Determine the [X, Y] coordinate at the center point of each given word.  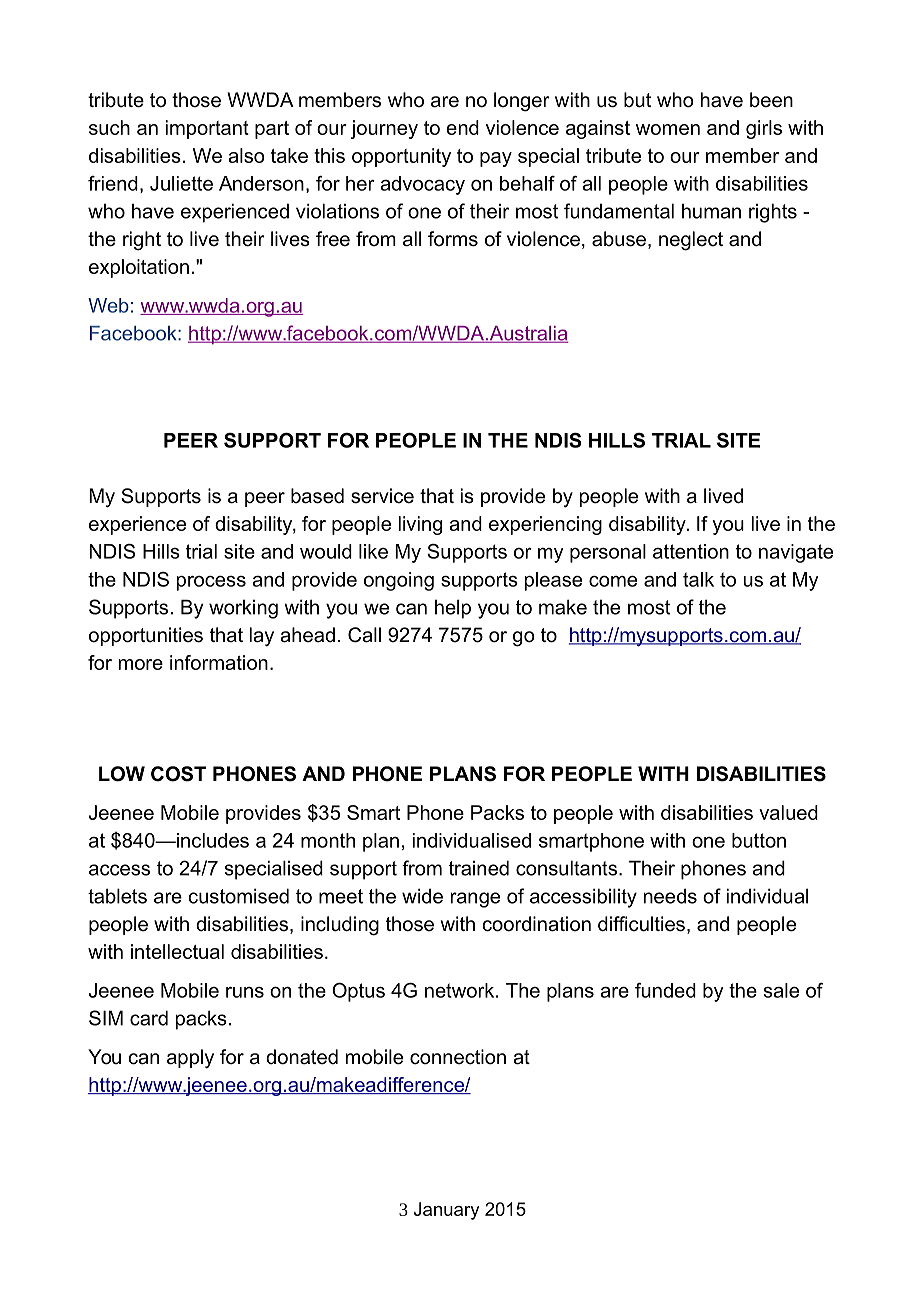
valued [788, 812]
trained [479, 868]
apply [190, 1059]
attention [691, 551]
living [420, 525]
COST [178, 774]
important [207, 129]
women [668, 129]
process [211, 583]
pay [496, 159]
